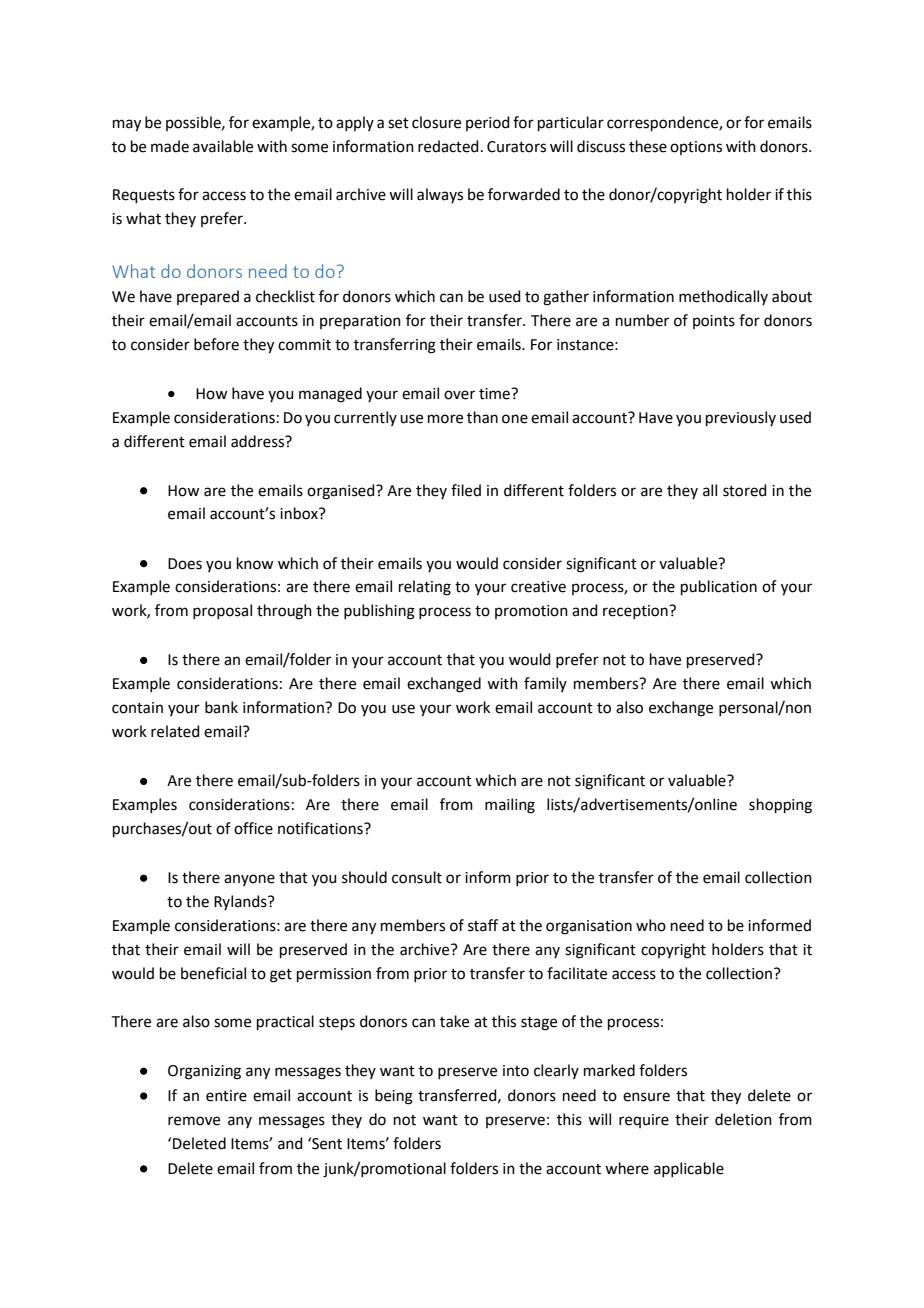 Image resolution: width=924 pixels, height=1308 pixels. Describe the element at coordinates (510, 806) in the page. I see `mailing` at that location.
